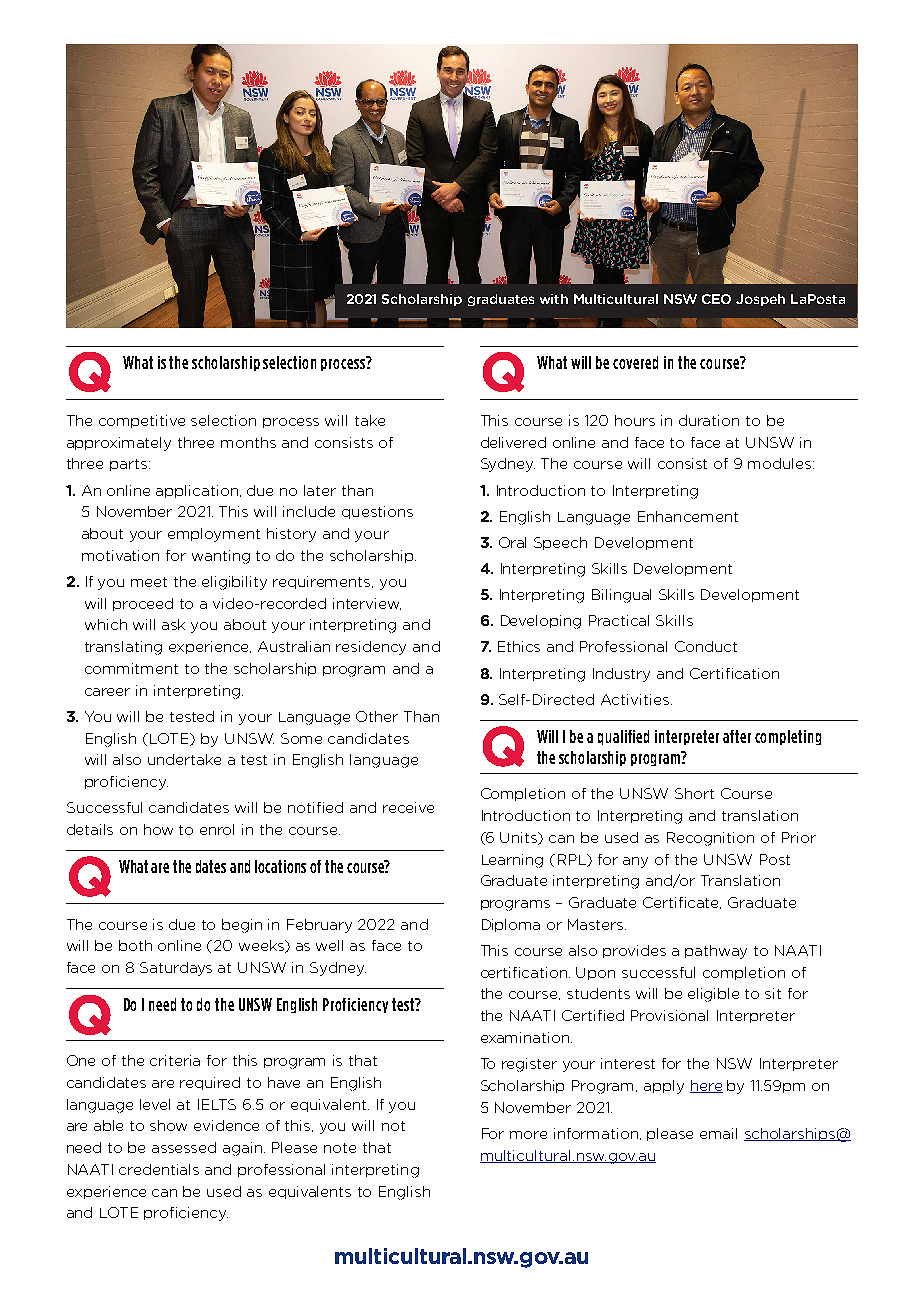 The width and height of the page is (924, 1308). What do you see at coordinates (554, 299) in the page?
I see `with` at bounding box center [554, 299].
